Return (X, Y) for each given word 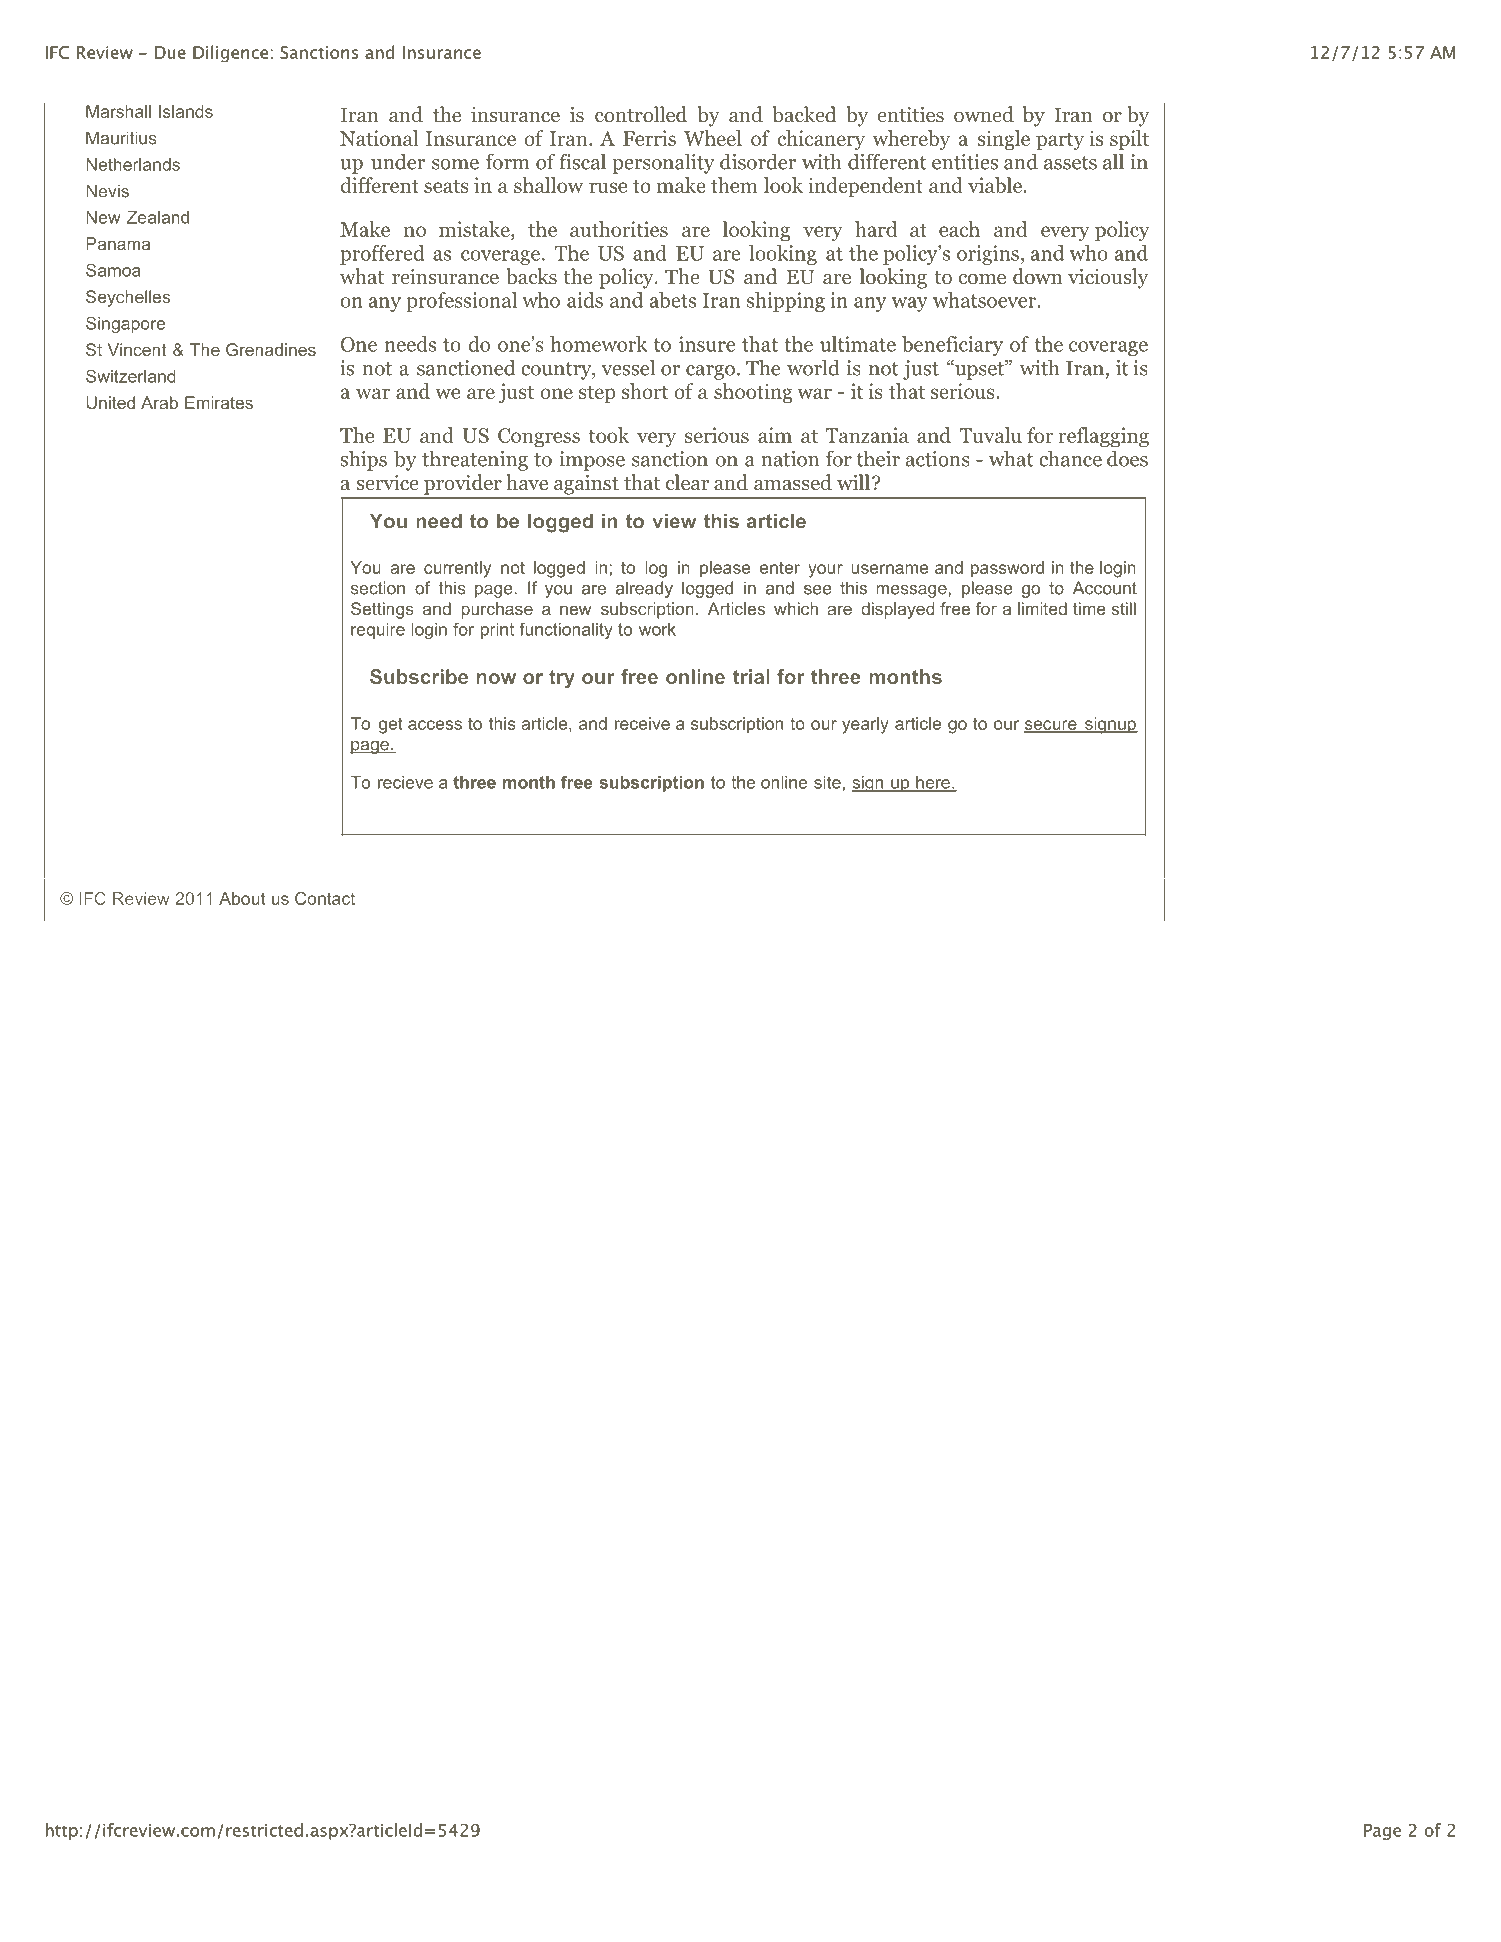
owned (984, 114)
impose (592, 461)
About (242, 898)
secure (1051, 726)
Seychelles (128, 298)
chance (1070, 458)
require (378, 631)
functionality (566, 630)
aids (585, 300)
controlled (641, 114)
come (982, 279)
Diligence (230, 54)
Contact (325, 898)
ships (363, 460)
